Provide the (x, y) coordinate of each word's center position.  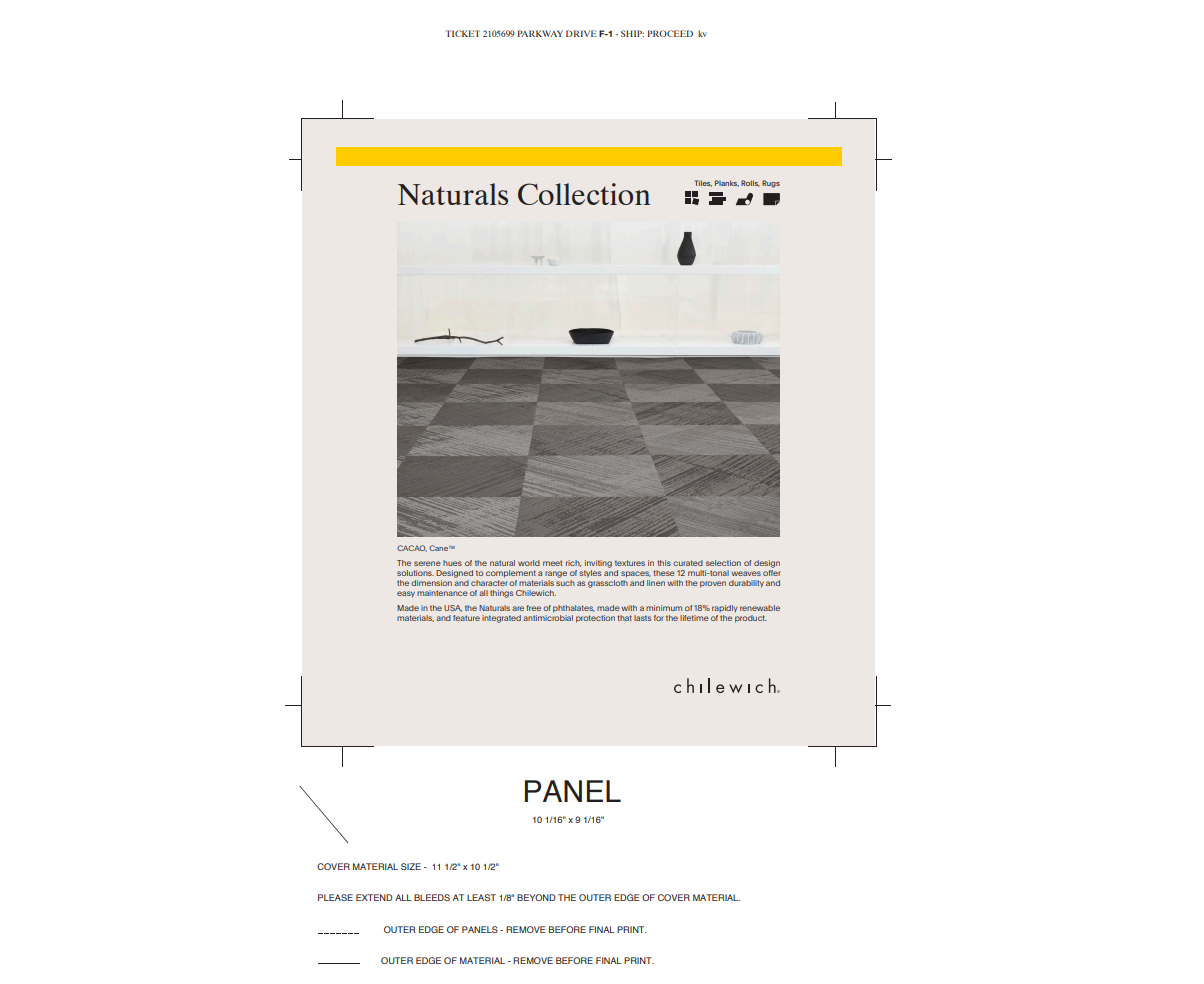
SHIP (632, 33)
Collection (584, 194)
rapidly (725, 608)
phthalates (574, 609)
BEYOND (536, 897)
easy (406, 594)
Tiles (703, 183)
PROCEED (670, 33)
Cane (438, 548)
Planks (727, 183)
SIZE (411, 866)
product (751, 619)
